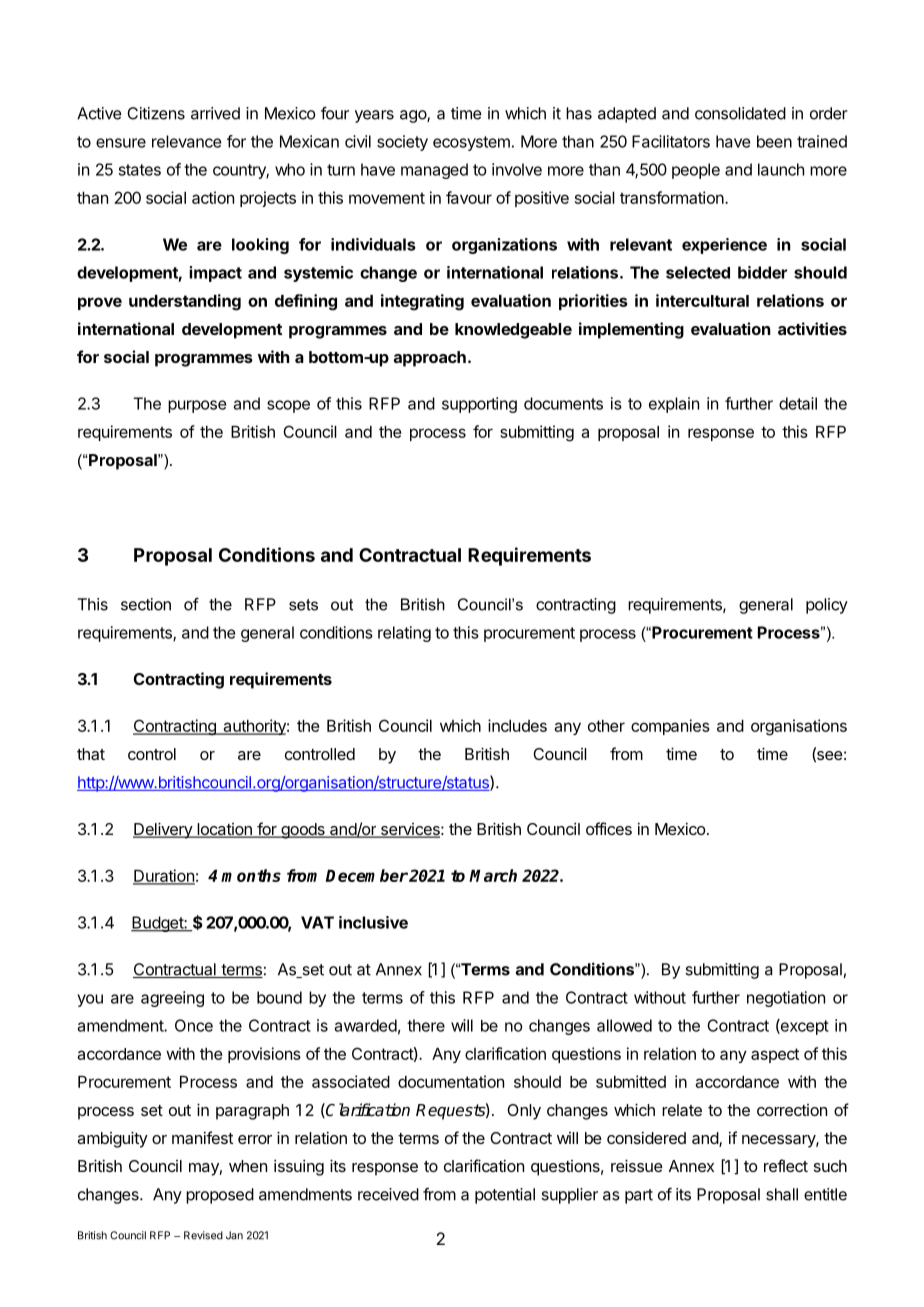 The image size is (924, 1307). What do you see at coordinates (782, 1194) in the screenshot?
I see `shall` at bounding box center [782, 1194].
